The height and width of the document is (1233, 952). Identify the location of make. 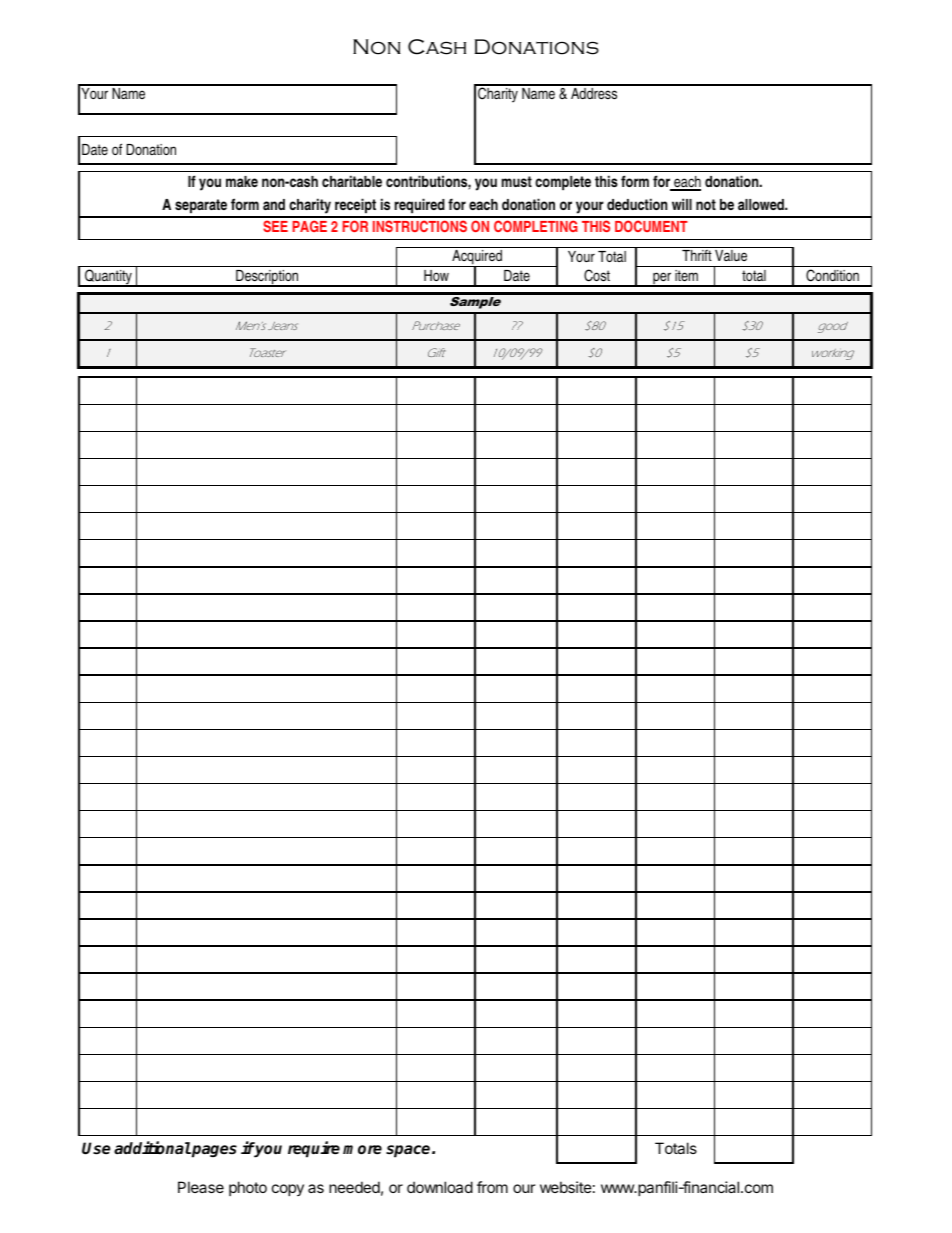
(242, 181).
